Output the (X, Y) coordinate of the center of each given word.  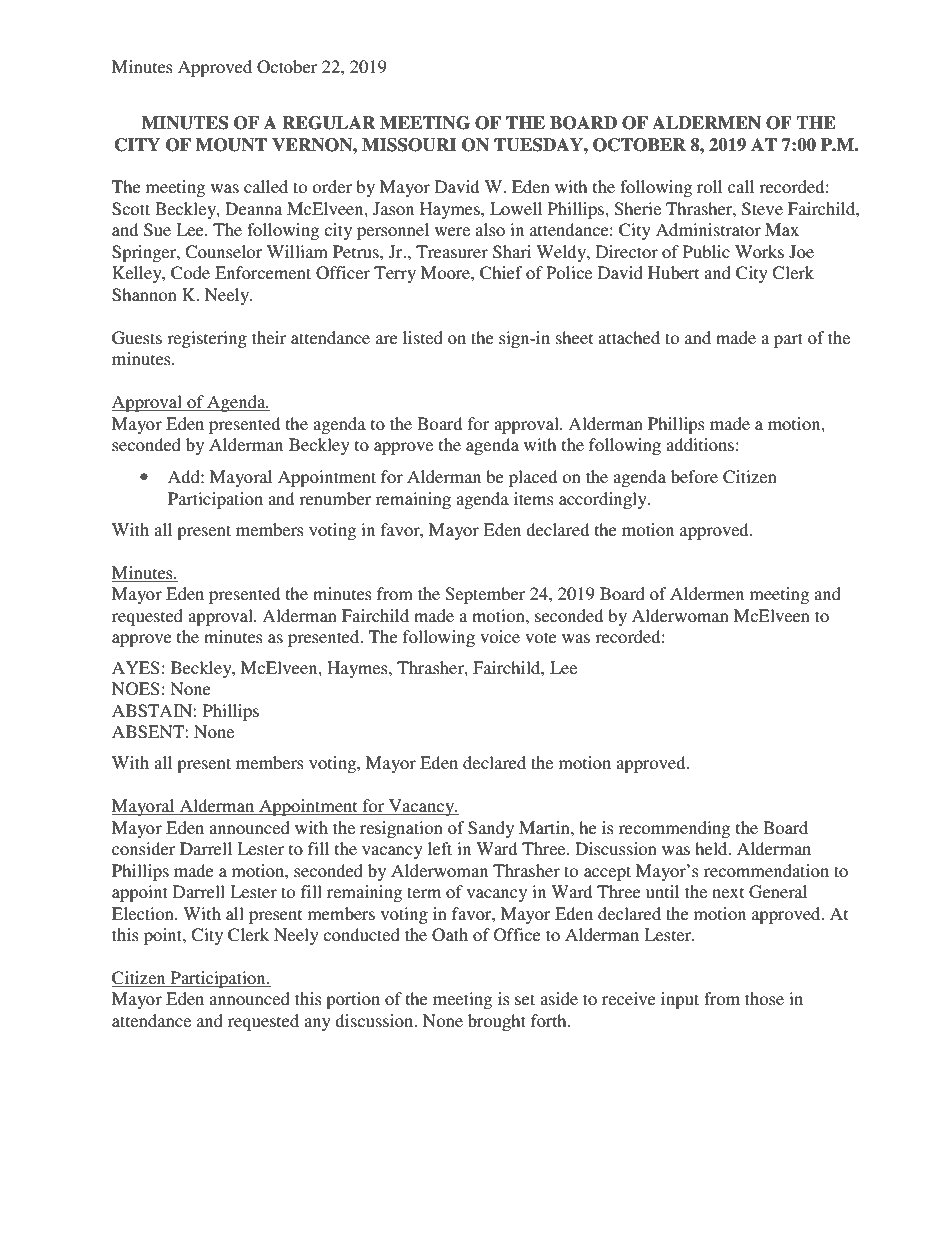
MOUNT (231, 145)
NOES (136, 689)
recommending (674, 829)
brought (497, 1022)
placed (533, 478)
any (317, 1024)
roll (709, 186)
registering (207, 339)
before (694, 476)
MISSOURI (409, 145)
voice (500, 636)
